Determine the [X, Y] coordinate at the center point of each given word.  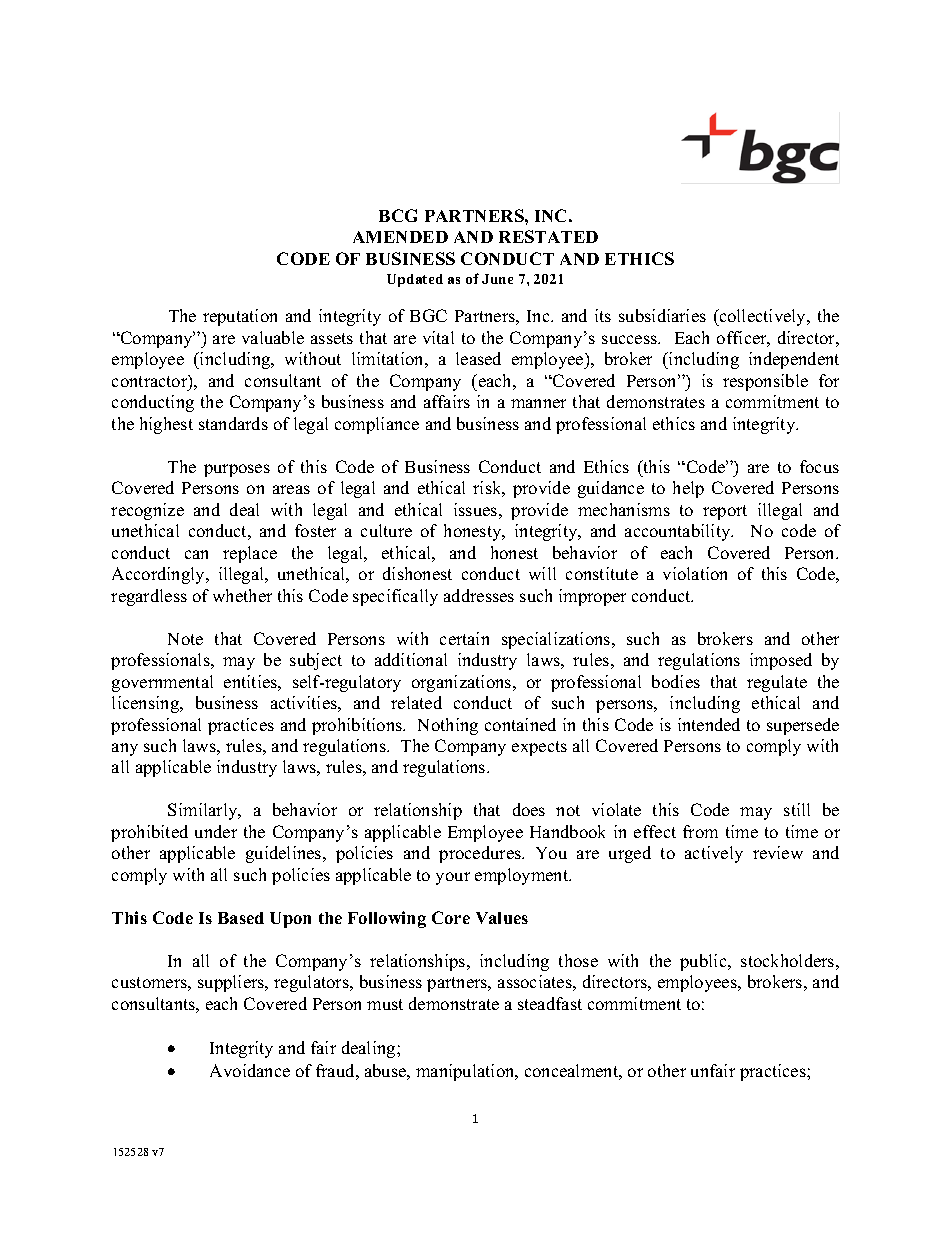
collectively [763, 317]
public [704, 962]
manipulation [466, 1072]
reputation [240, 317]
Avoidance [250, 1070]
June [497, 279]
